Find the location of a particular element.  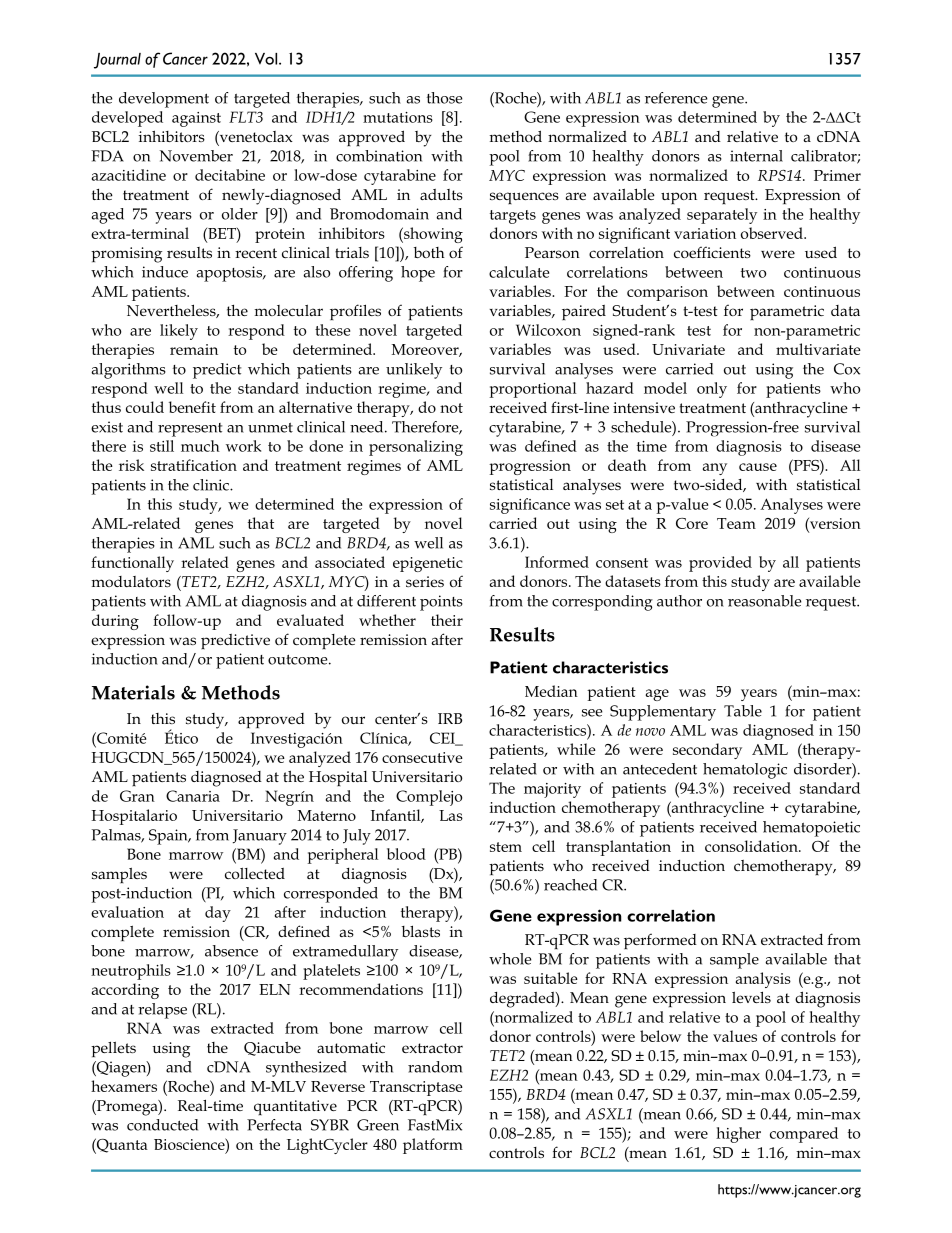

those is located at coordinates (445, 98).
